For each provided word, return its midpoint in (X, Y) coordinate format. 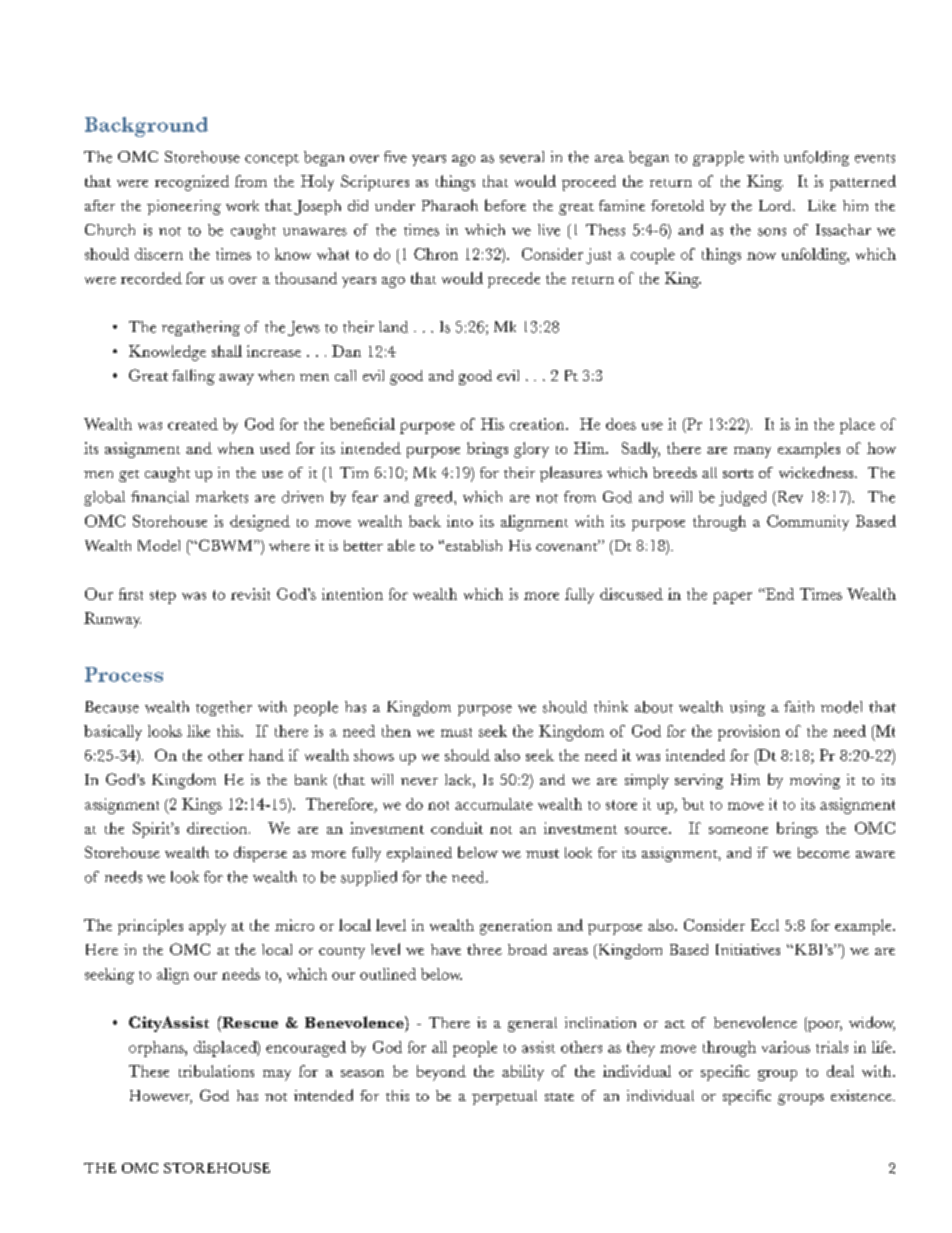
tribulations (216, 1071)
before (505, 205)
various (786, 1047)
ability (523, 1073)
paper (732, 598)
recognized (192, 183)
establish (474, 545)
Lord (776, 205)
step (163, 597)
